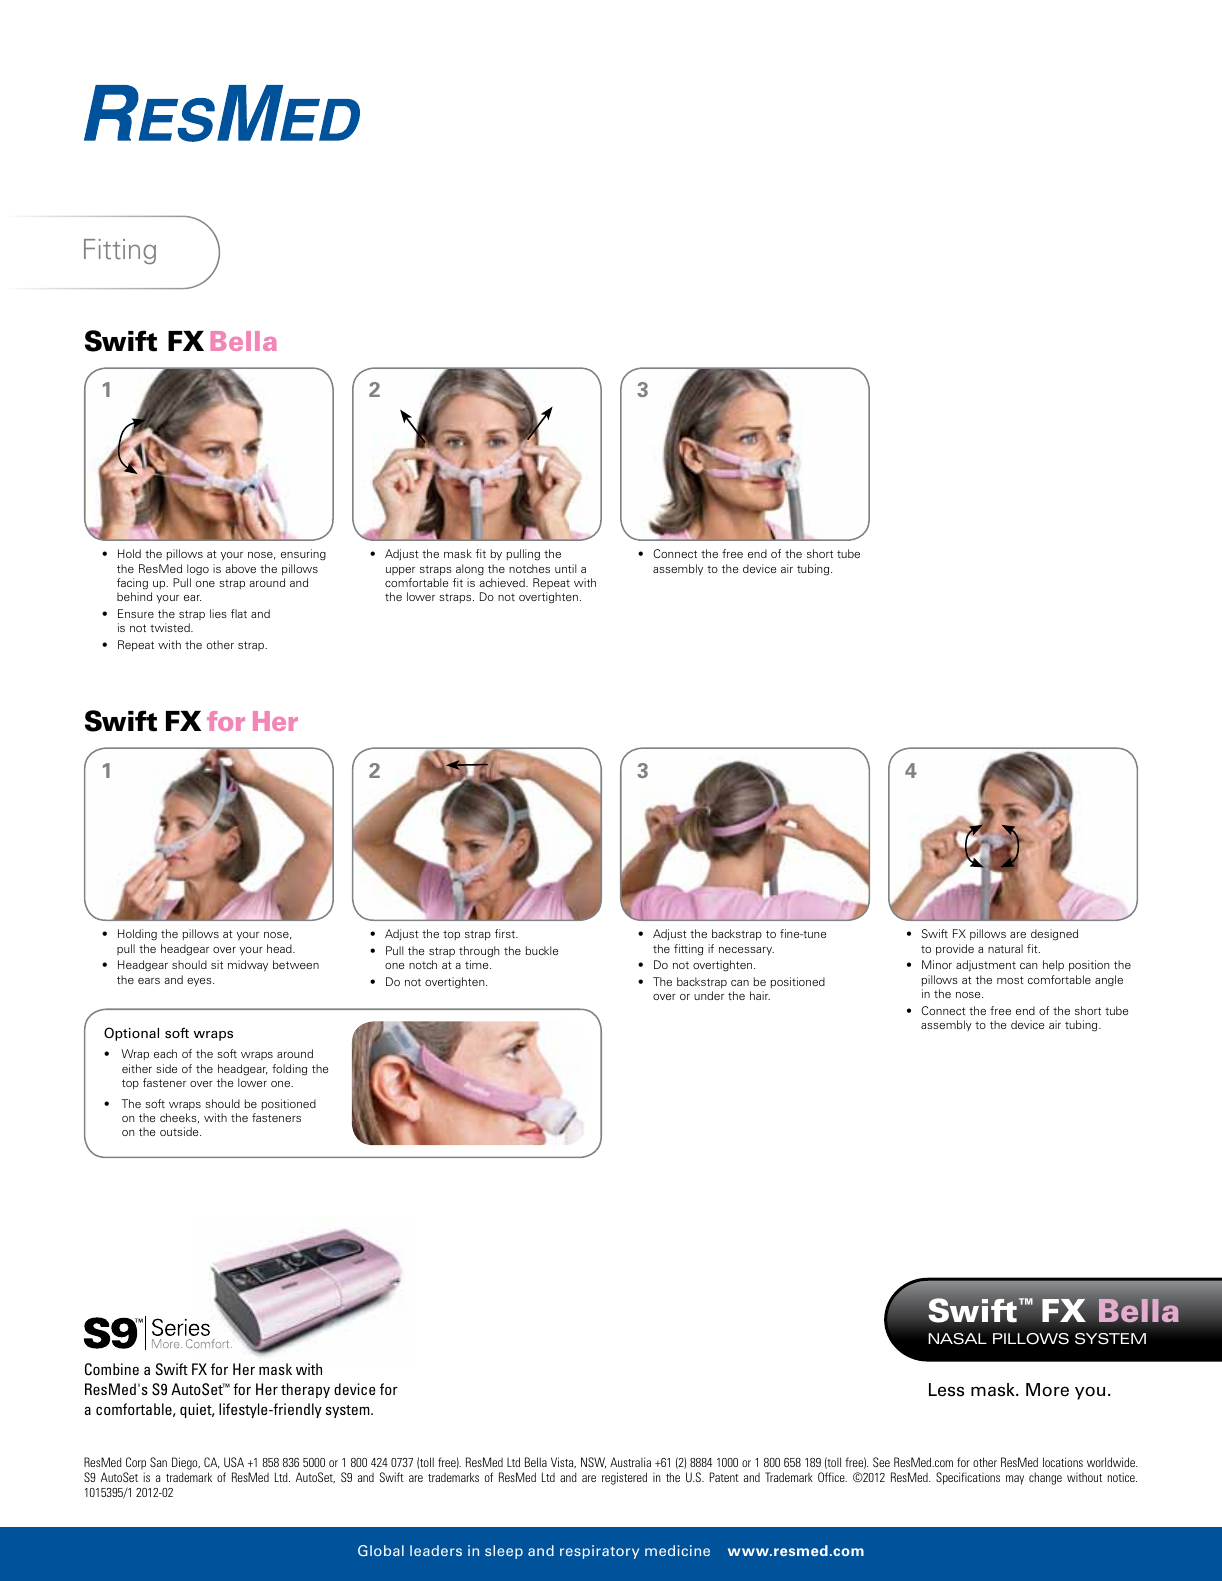 This screenshot has height=1581, width=1222. What do you see at coordinates (240, 568) in the screenshot?
I see `above` at bounding box center [240, 568].
